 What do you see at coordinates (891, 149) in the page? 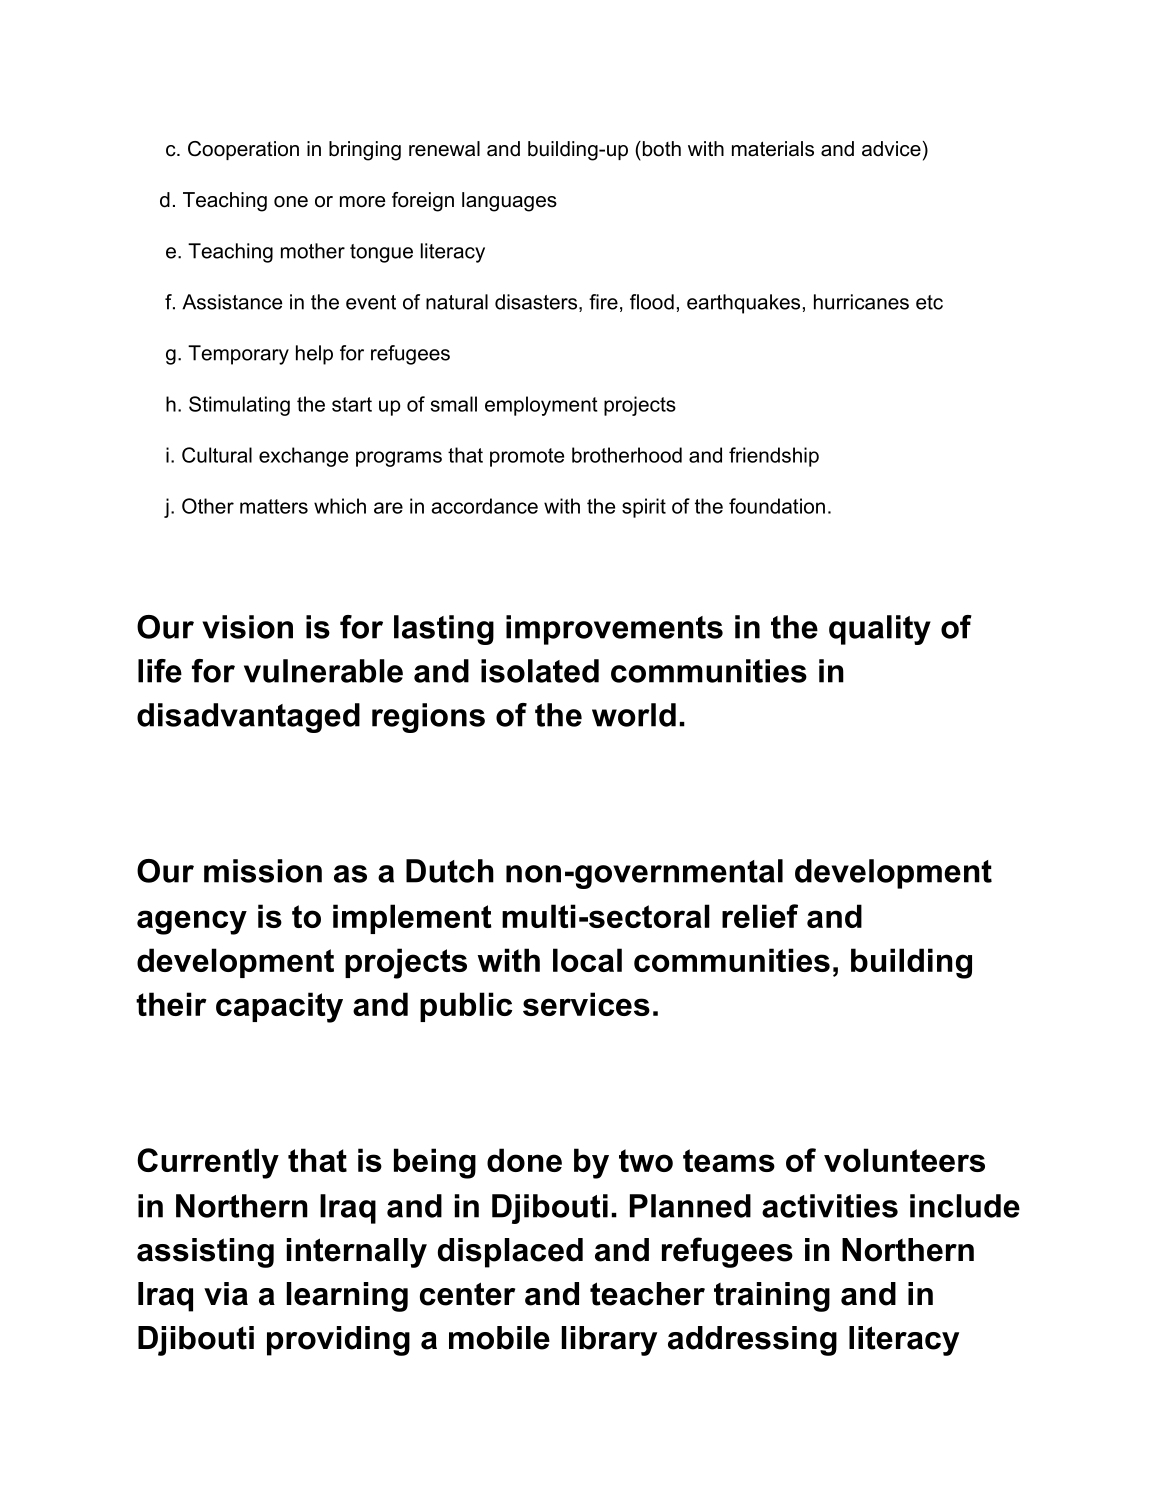
I see `advice` at bounding box center [891, 149].
